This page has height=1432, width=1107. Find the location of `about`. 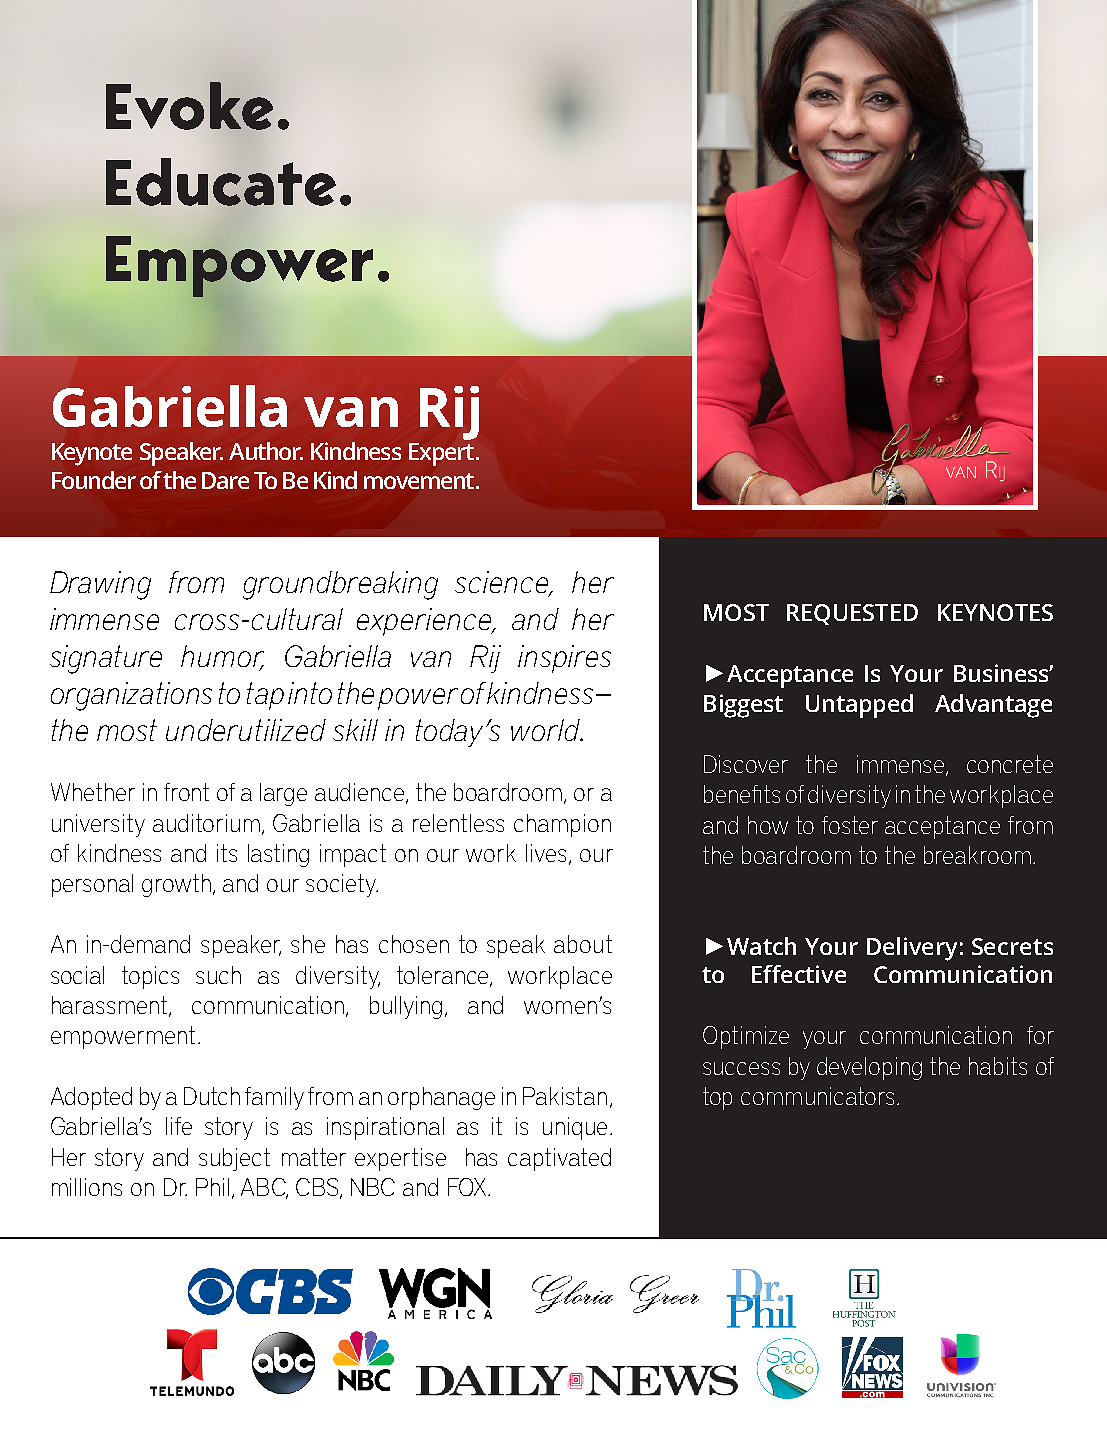

about is located at coordinates (583, 944).
